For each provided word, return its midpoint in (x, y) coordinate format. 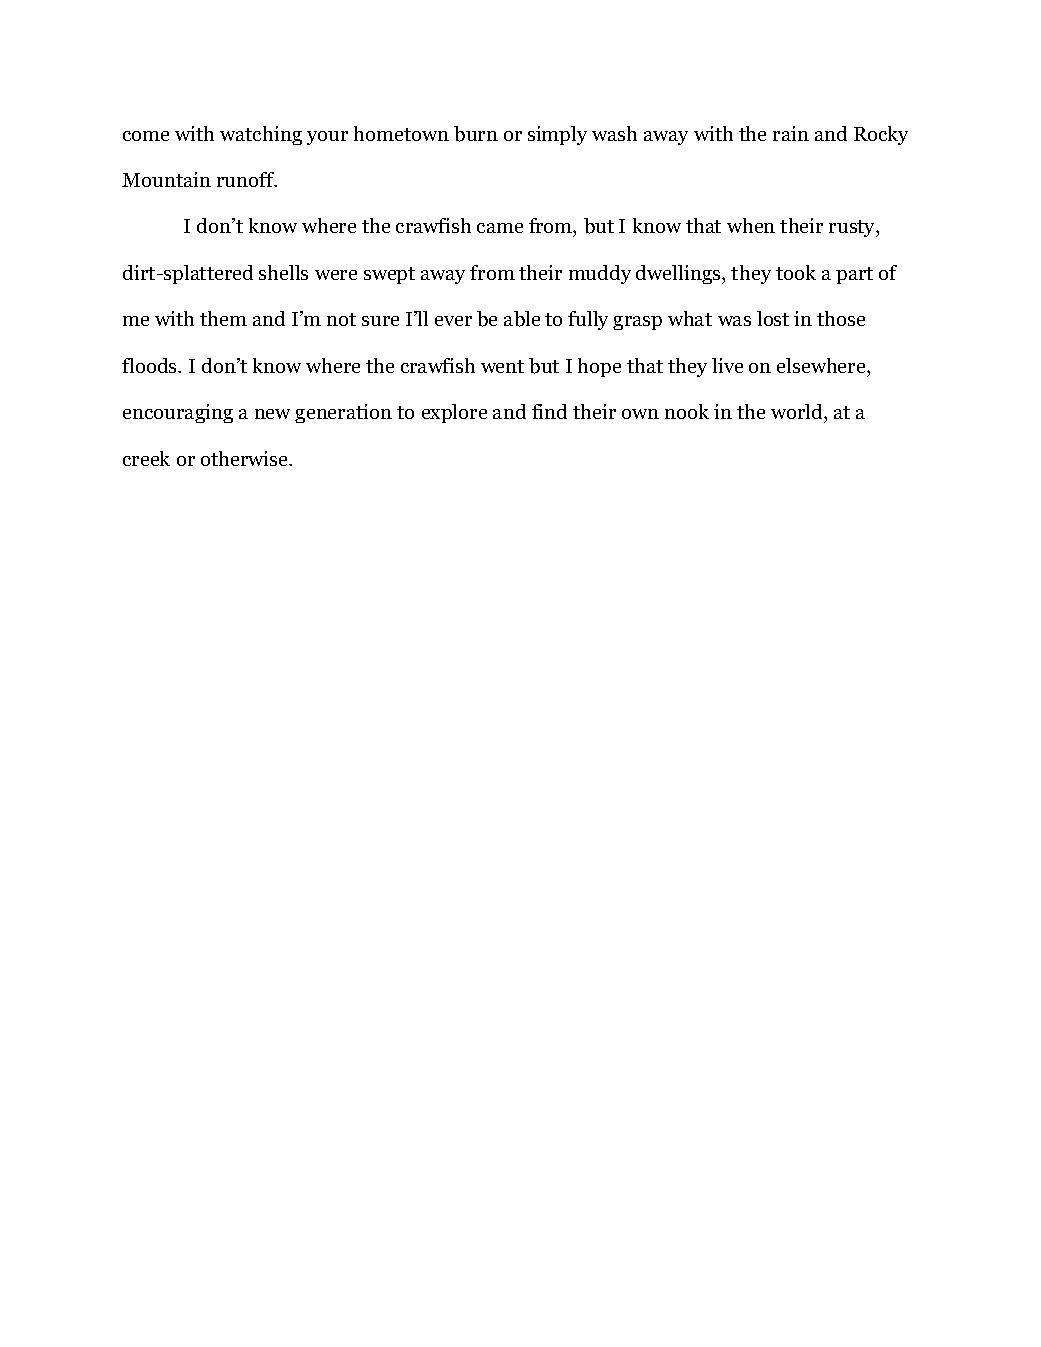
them (223, 318)
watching (261, 135)
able (522, 319)
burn (476, 134)
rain (791, 133)
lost (773, 318)
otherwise (245, 458)
